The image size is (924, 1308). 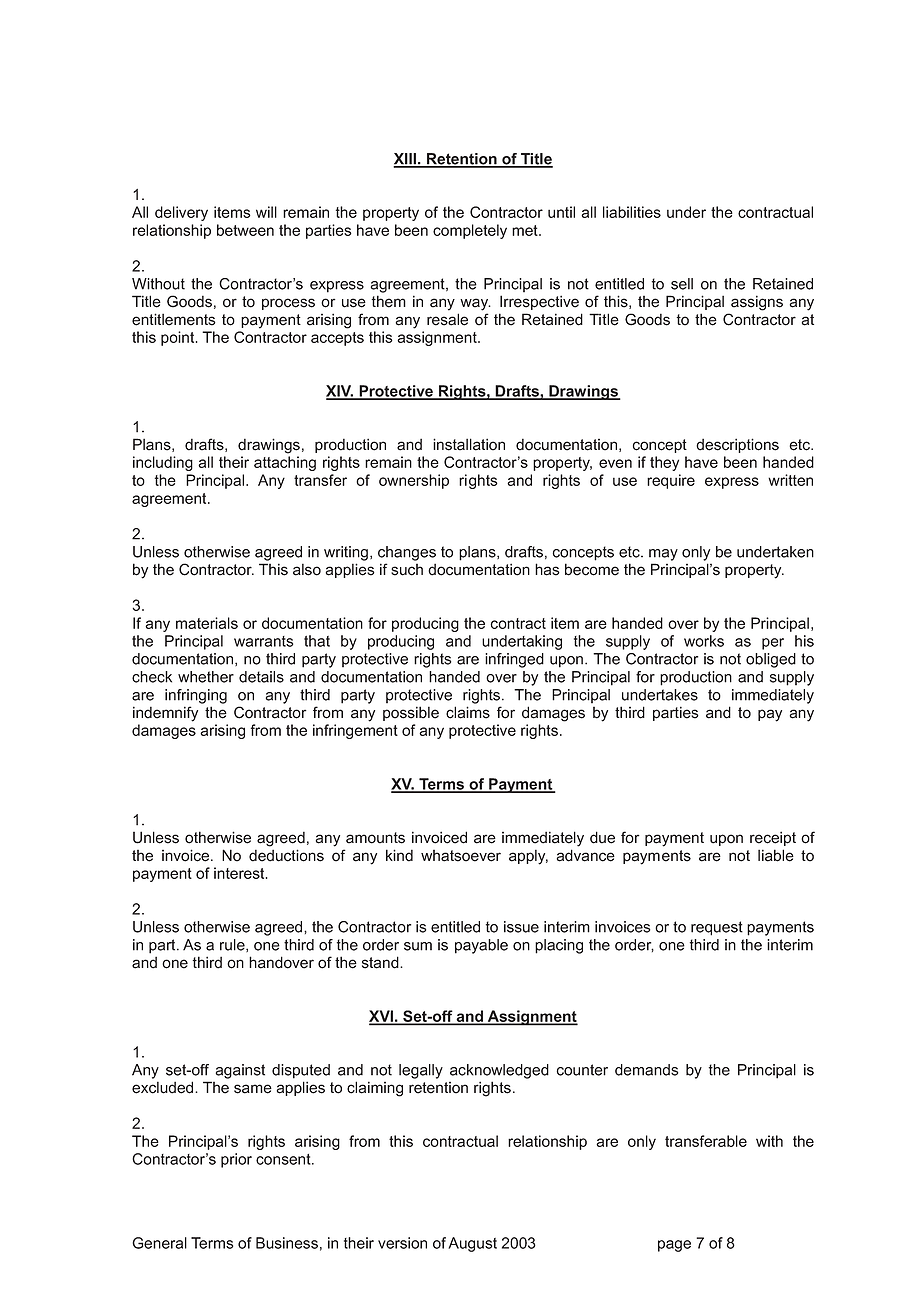 What do you see at coordinates (499, 1071) in the screenshot?
I see `acknowledged` at bounding box center [499, 1071].
